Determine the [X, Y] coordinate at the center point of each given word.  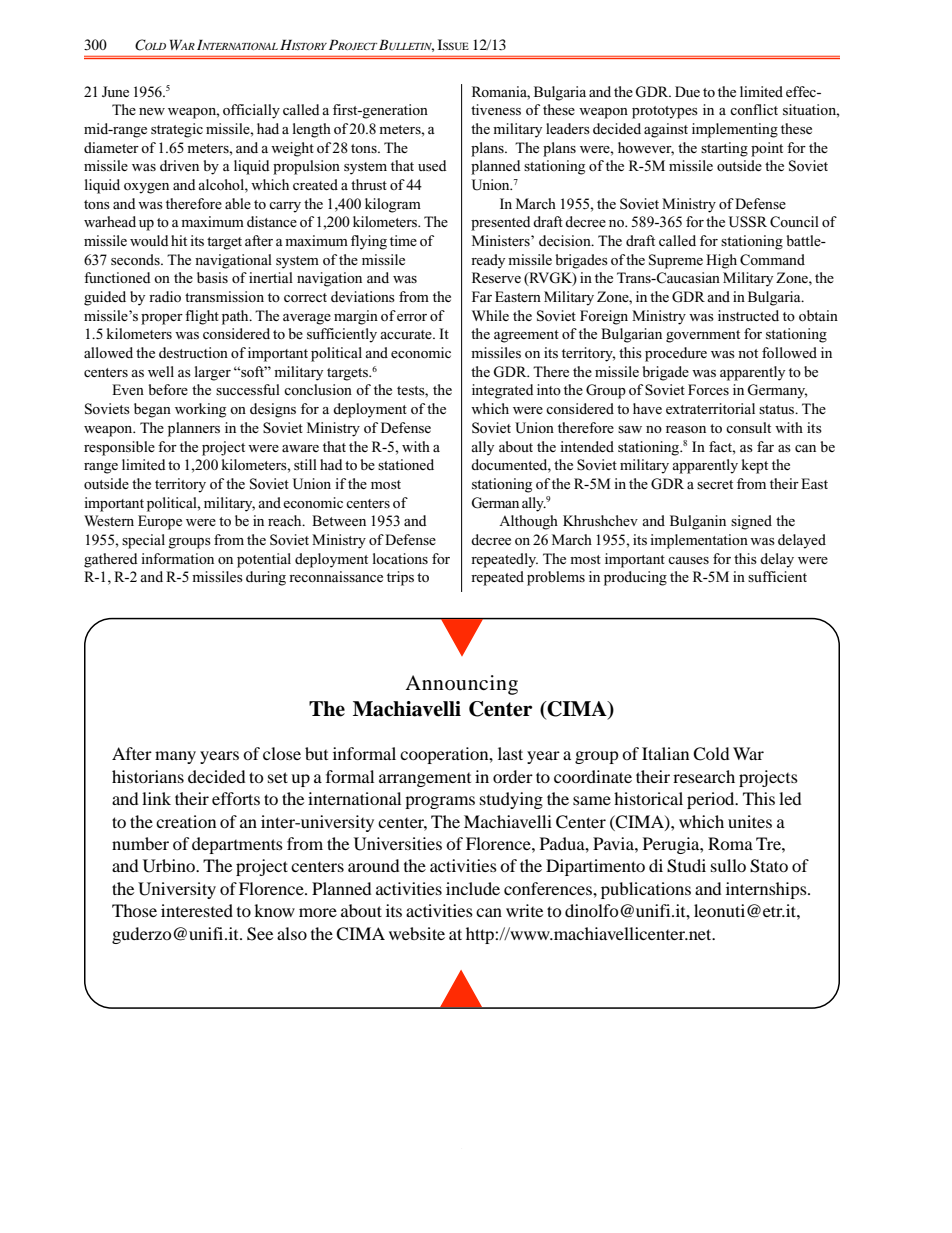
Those [134, 910]
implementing [735, 130]
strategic [177, 130]
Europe [160, 522]
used [432, 165]
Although [528, 522]
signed [751, 522]
